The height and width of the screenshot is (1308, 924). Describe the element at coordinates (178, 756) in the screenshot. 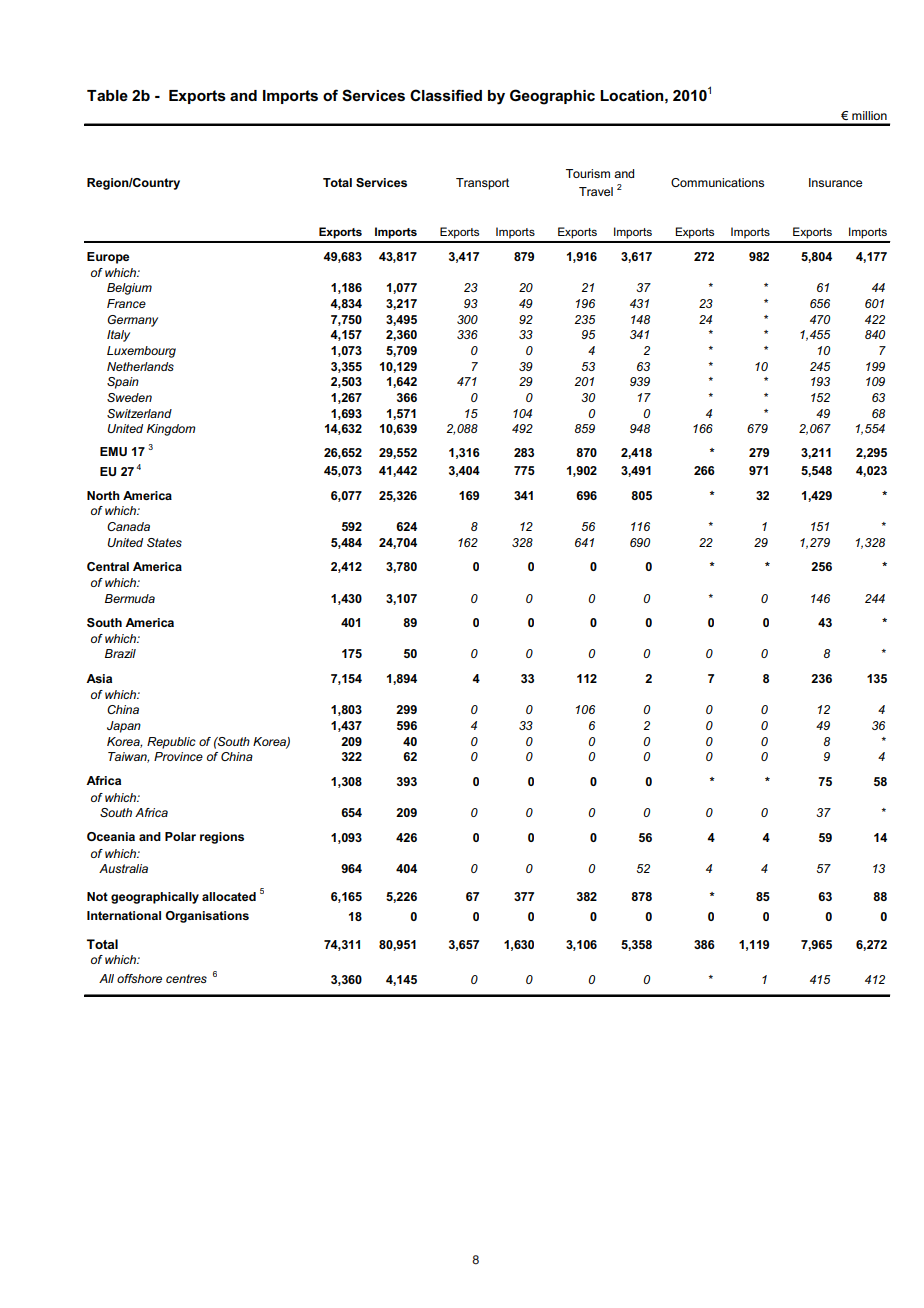

I see `Province` at that location.
